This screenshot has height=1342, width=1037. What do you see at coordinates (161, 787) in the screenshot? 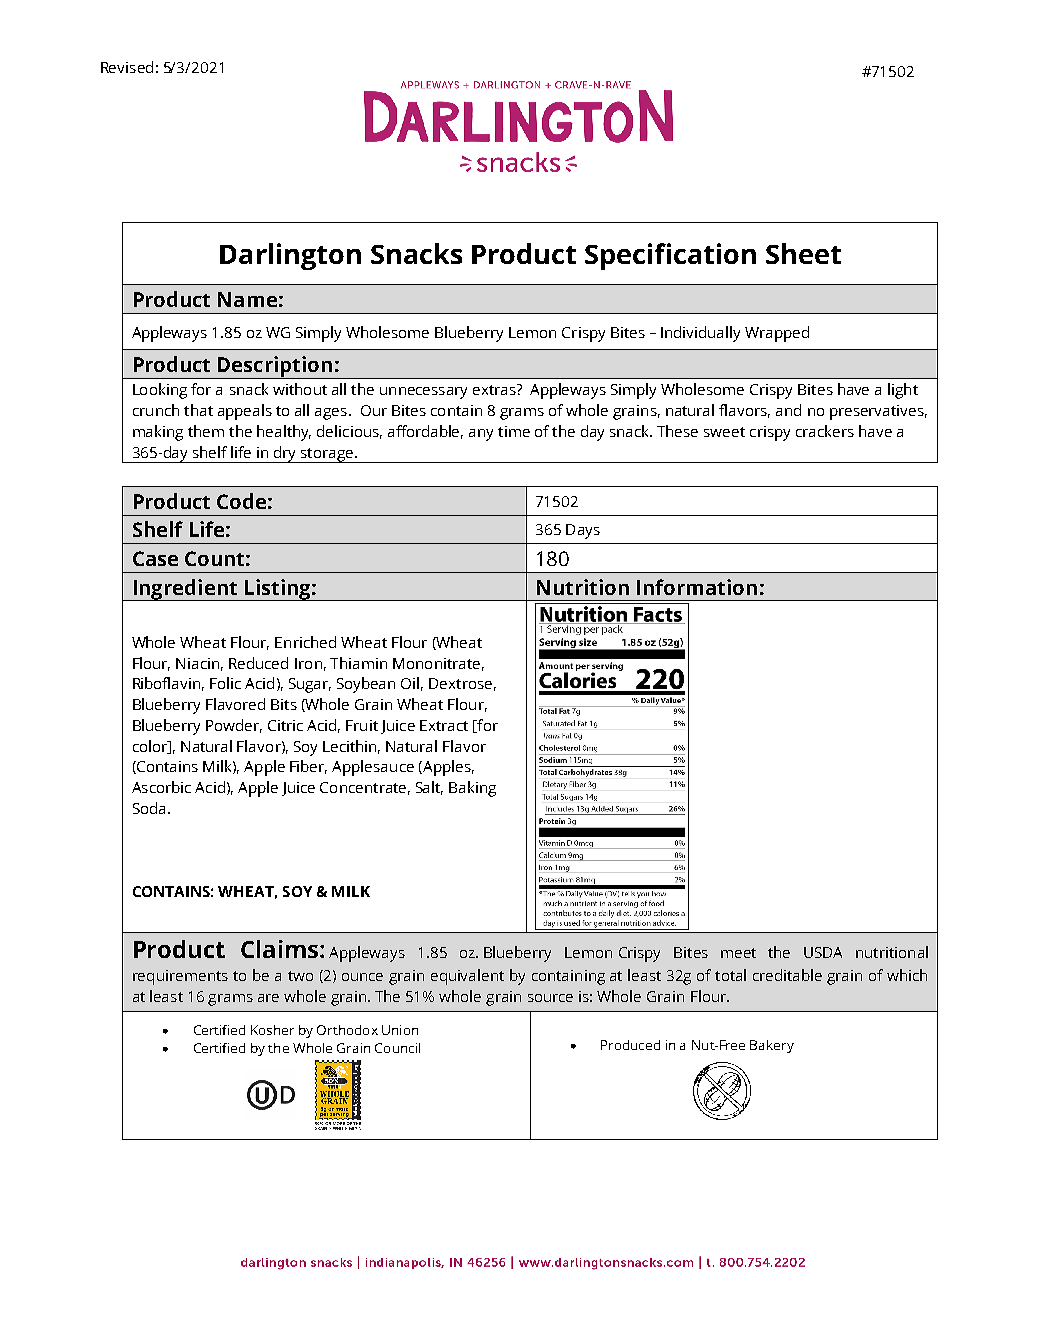
I see `Ascorbic` at bounding box center [161, 787].
